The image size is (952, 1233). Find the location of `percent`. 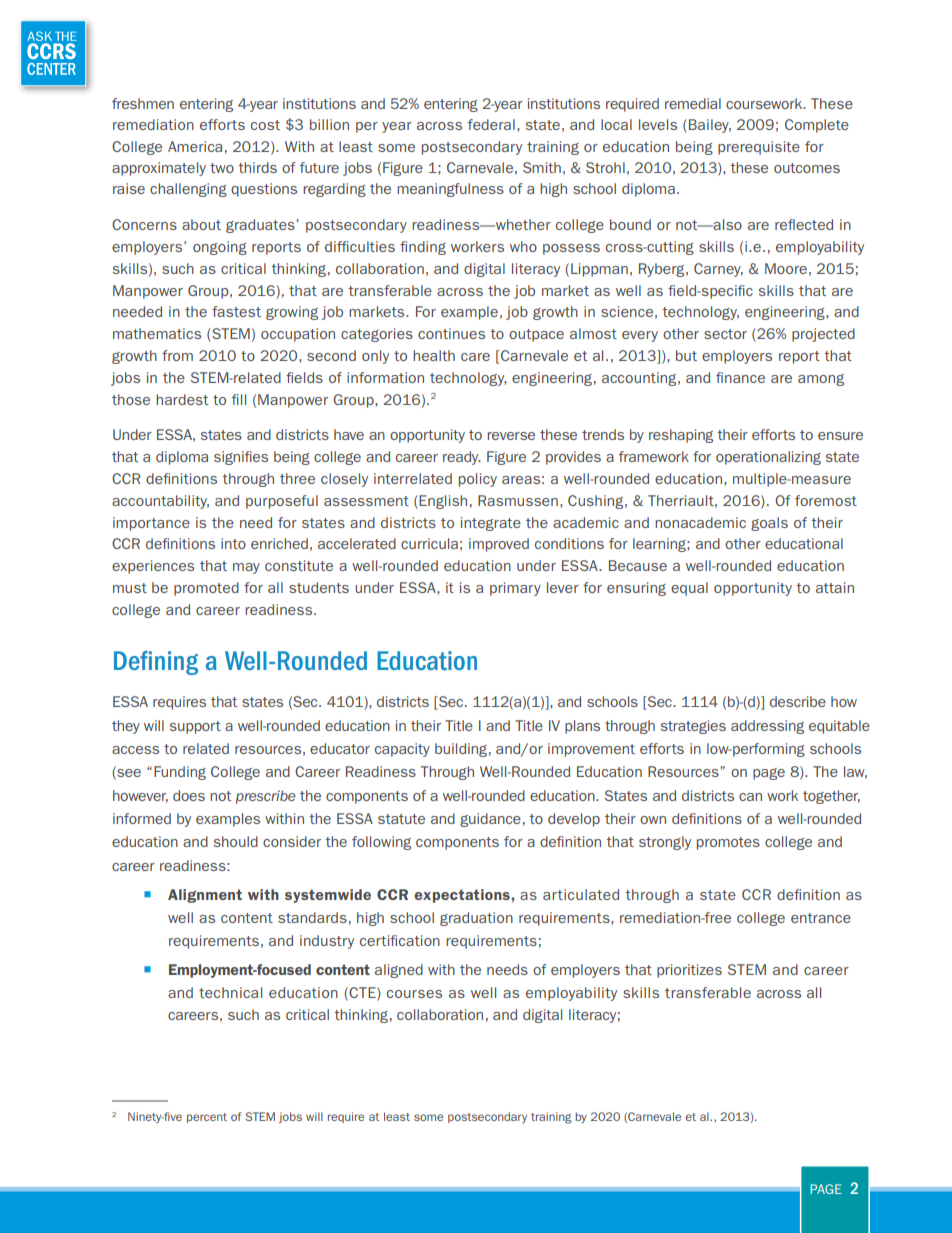

percent is located at coordinates (207, 1118).
